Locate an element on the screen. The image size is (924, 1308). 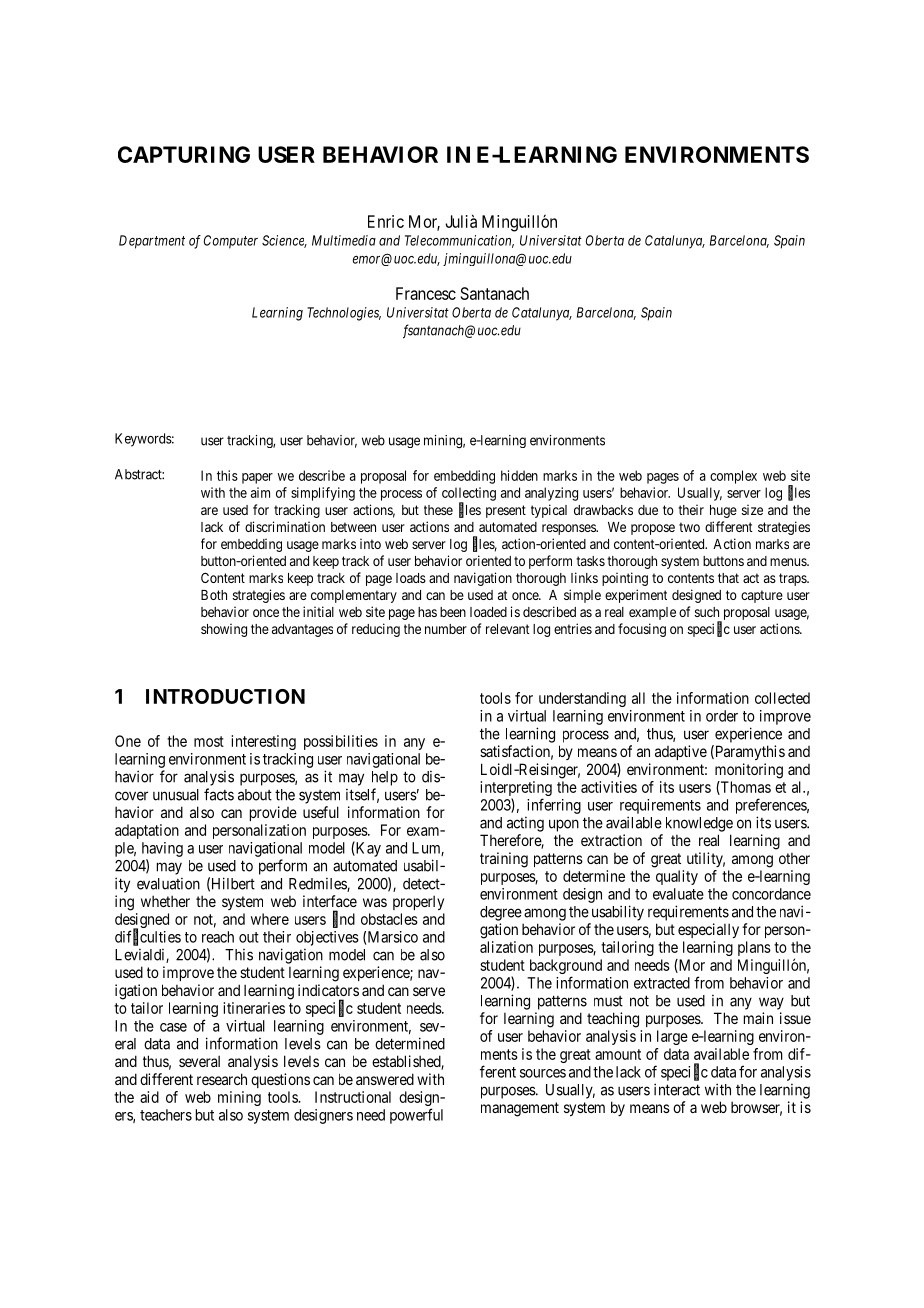
CAPTURING is located at coordinates (184, 154).
